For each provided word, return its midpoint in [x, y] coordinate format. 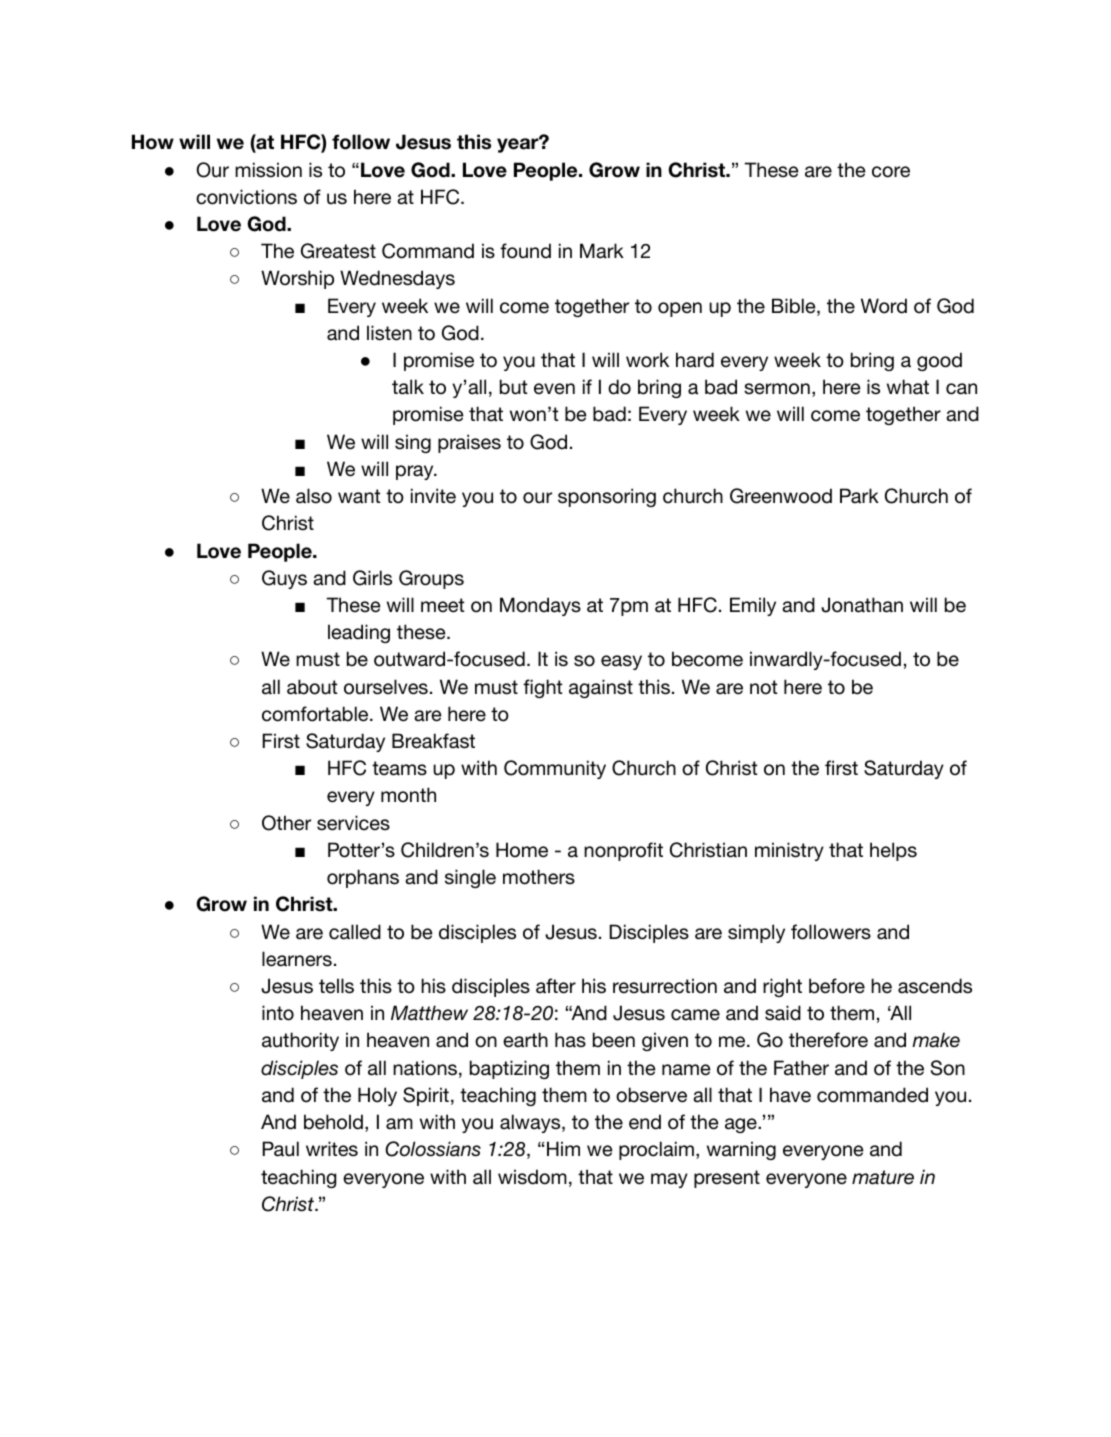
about [312, 687]
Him [563, 1148]
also [314, 496]
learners [297, 959]
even [554, 389]
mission [268, 170]
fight [542, 688]
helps [893, 851]
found [525, 251]
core [891, 172]
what [908, 387]
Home [522, 850]
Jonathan [862, 605]
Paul [281, 1149]
